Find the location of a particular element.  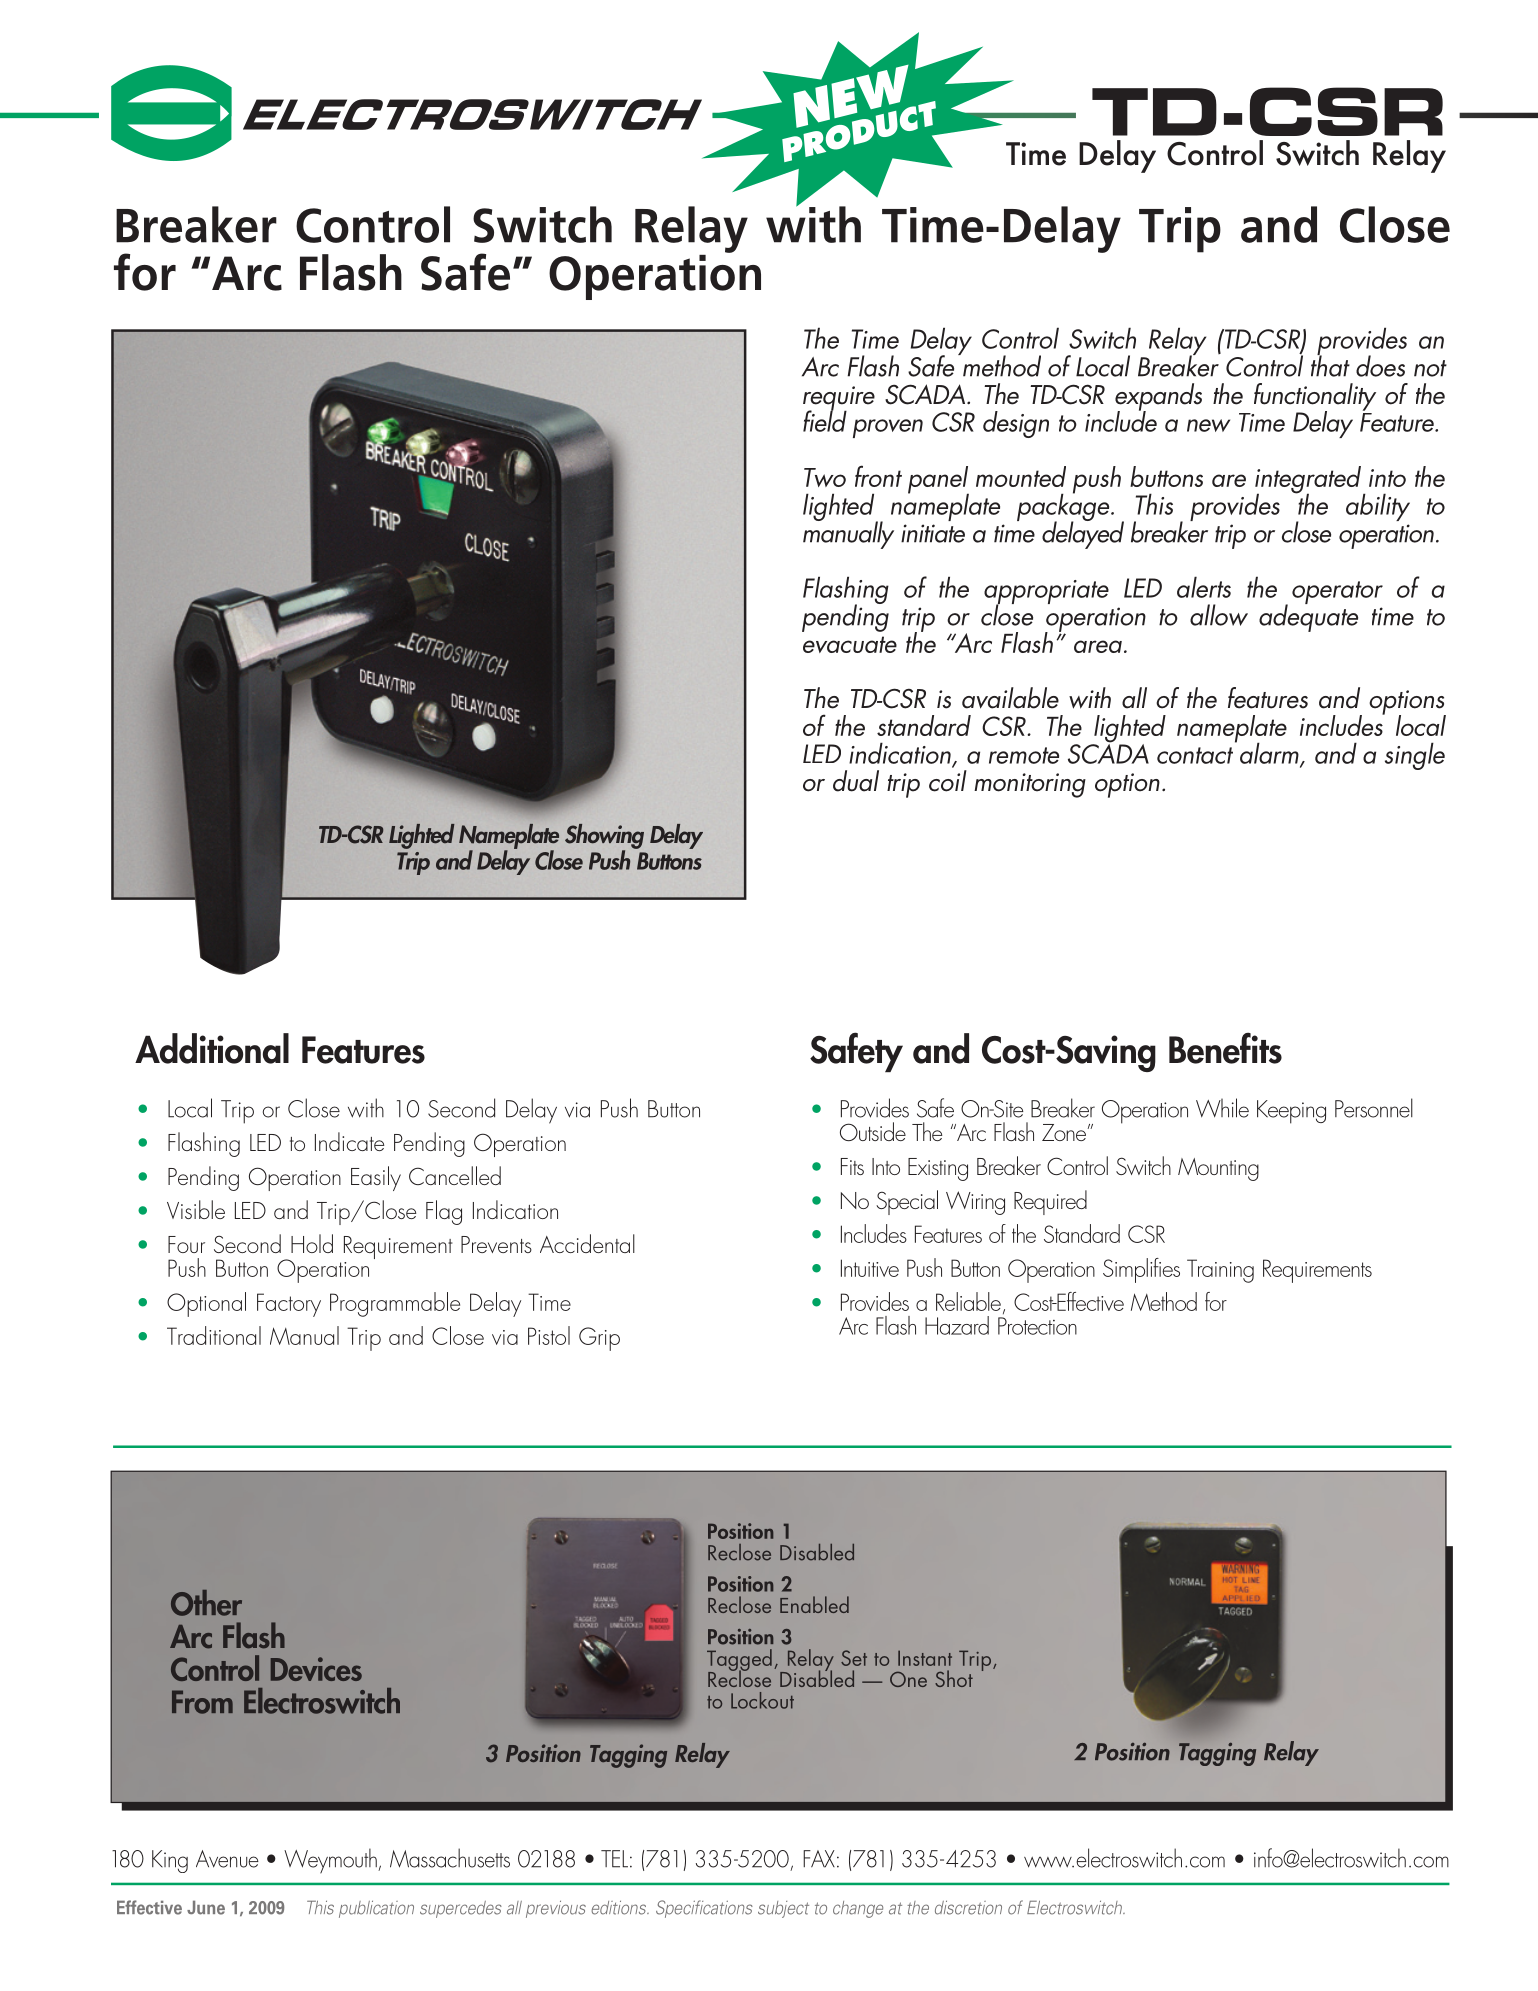

publication is located at coordinates (376, 1909).
